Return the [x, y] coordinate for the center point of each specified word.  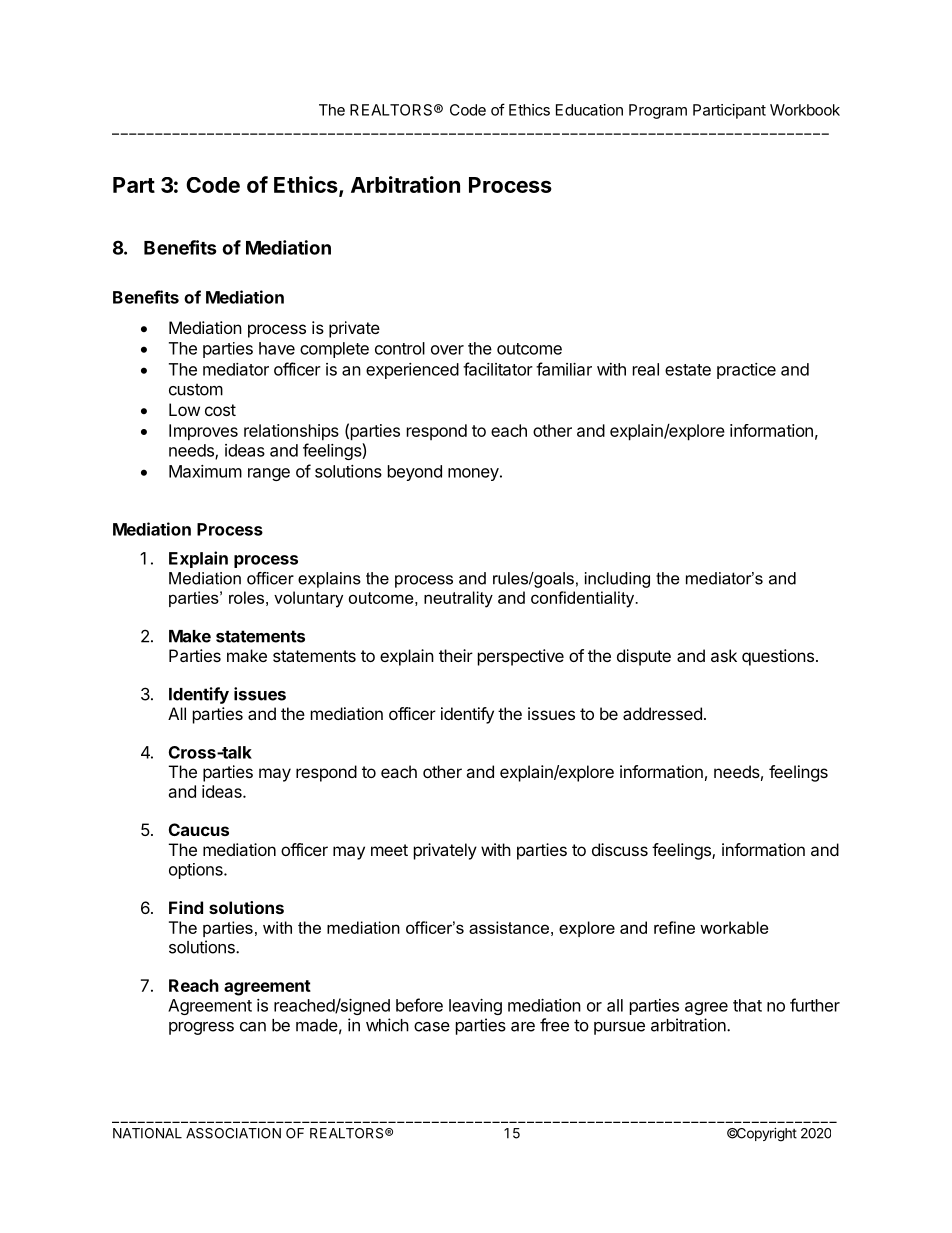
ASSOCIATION [233, 1133]
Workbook [805, 110]
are [523, 1027]
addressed [662, 713]
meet [389, 850]
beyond [415, 473]
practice [746, 371]
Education [589, 110]
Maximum [205, 471]
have [277, 348]
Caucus [199, 829]
